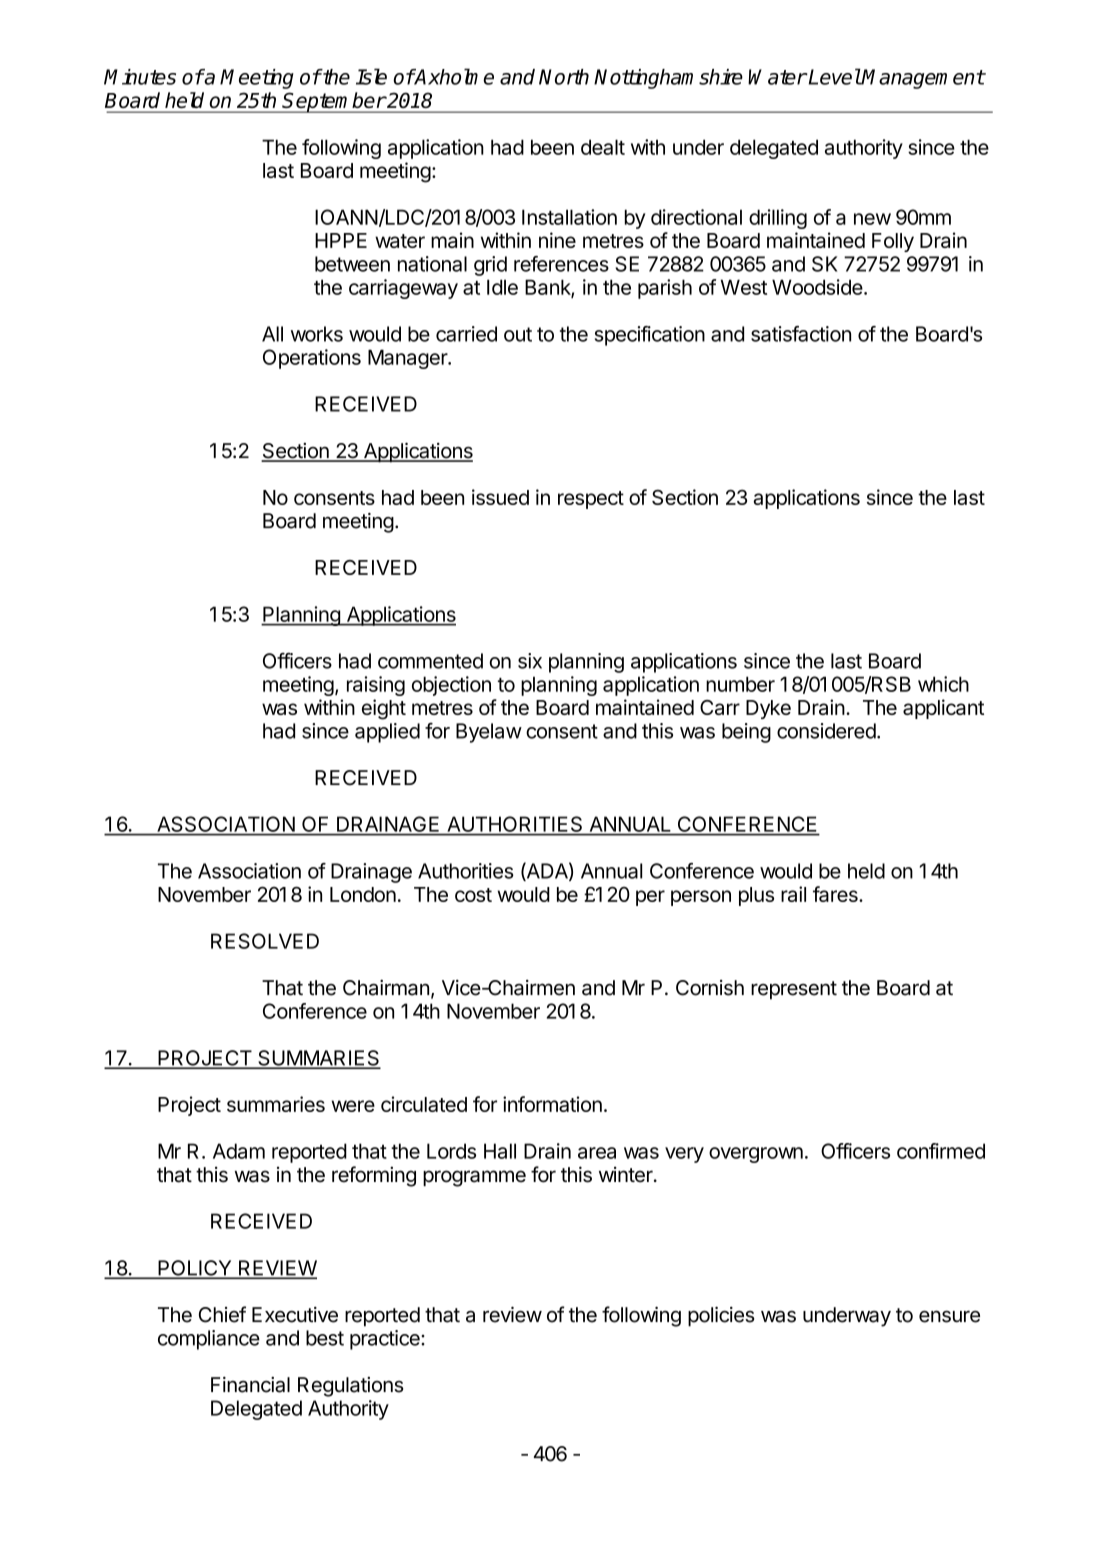 The height and width of the image is (1554, 1099). What do you see at coordinates (371, 76) in the image?
I see `Isle` at bounding box center [371, 76].
